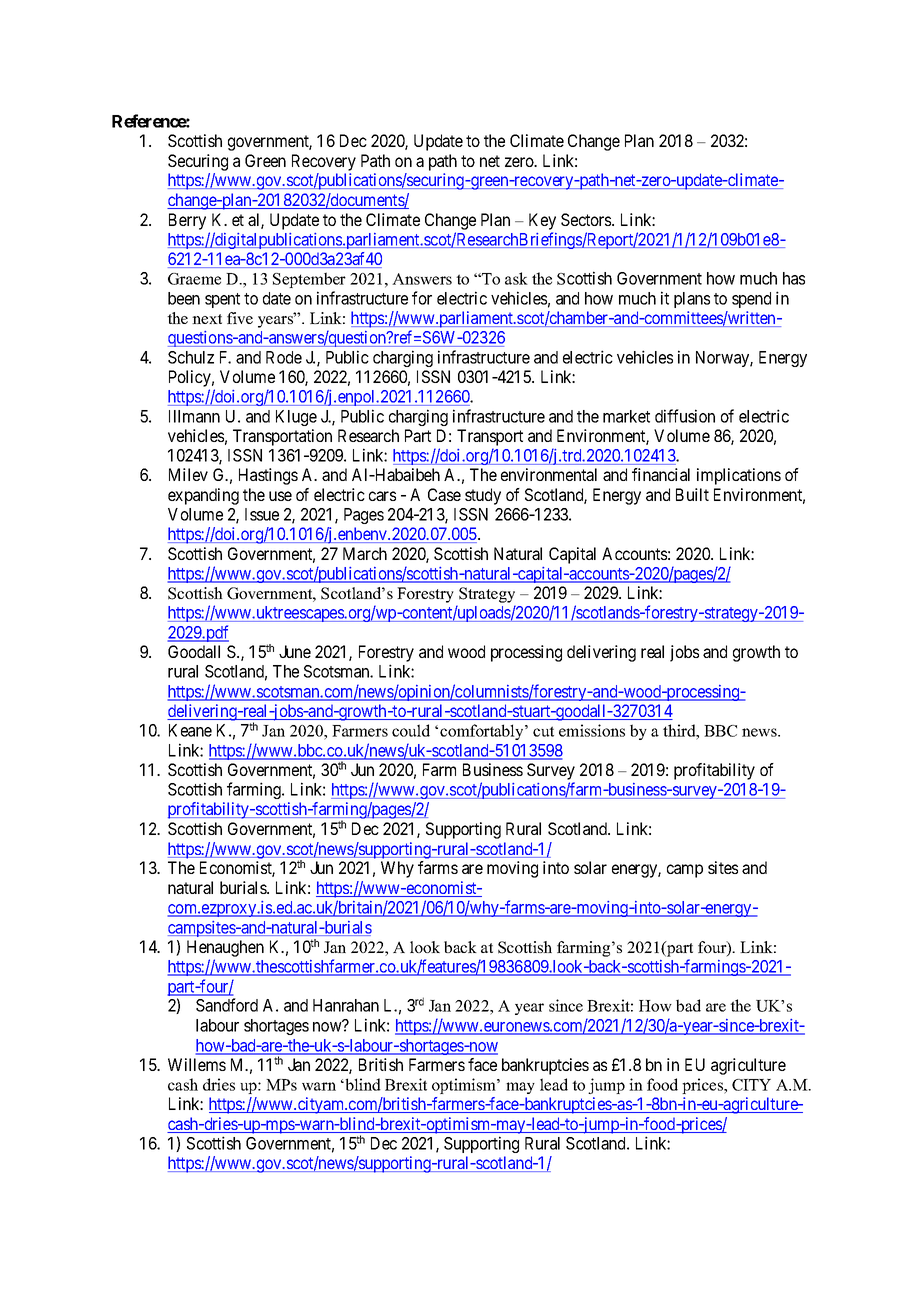 This screenshot has width=924, height=1308. What do you see at coordinates (187, 221) in the screenshot?
I see `Berry` at bounding box center [187, 221].
